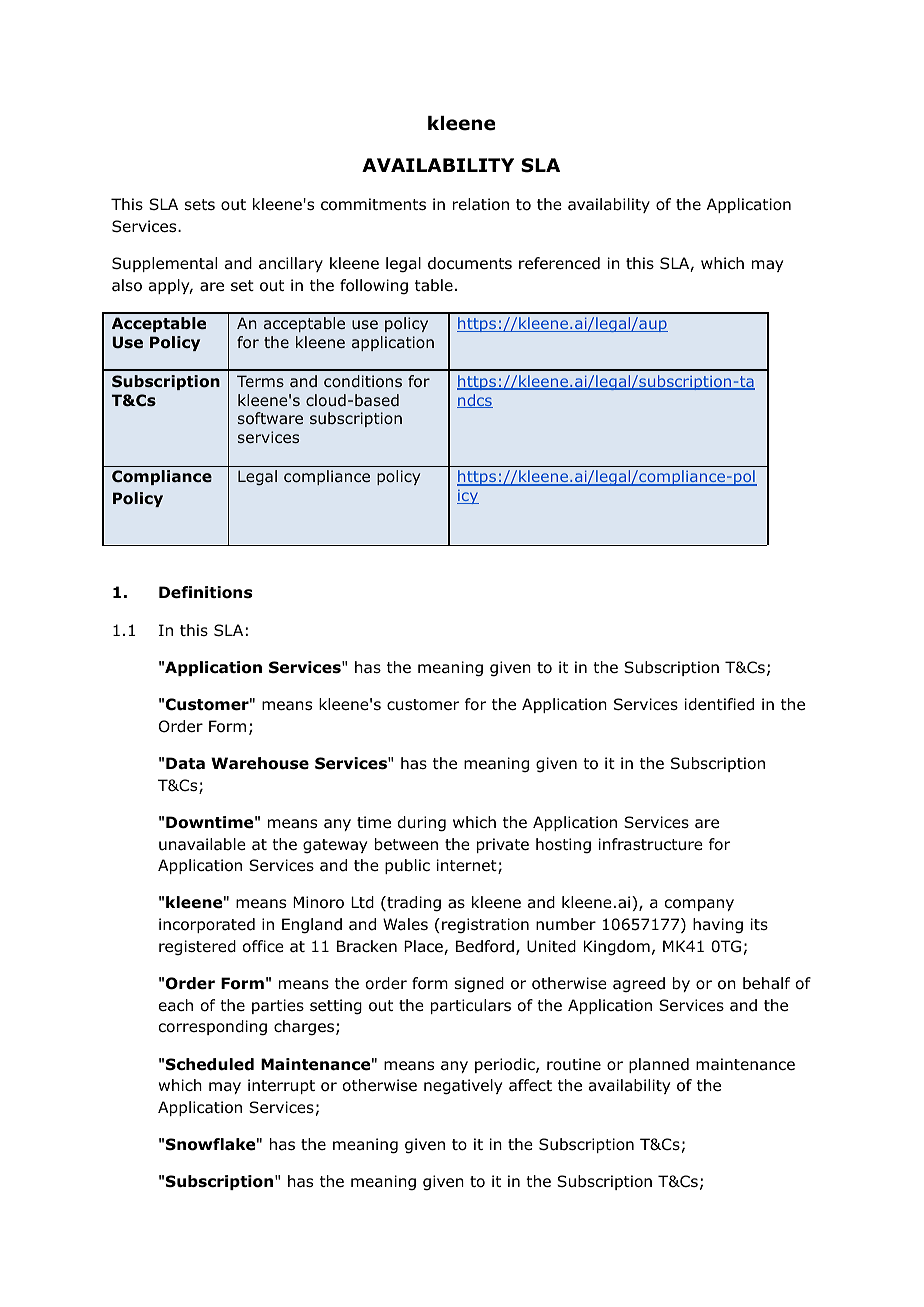  What do you see at coordinates (659, 1065) in the screenshot?
I see `planned` at bounding box center [659, 1065].
